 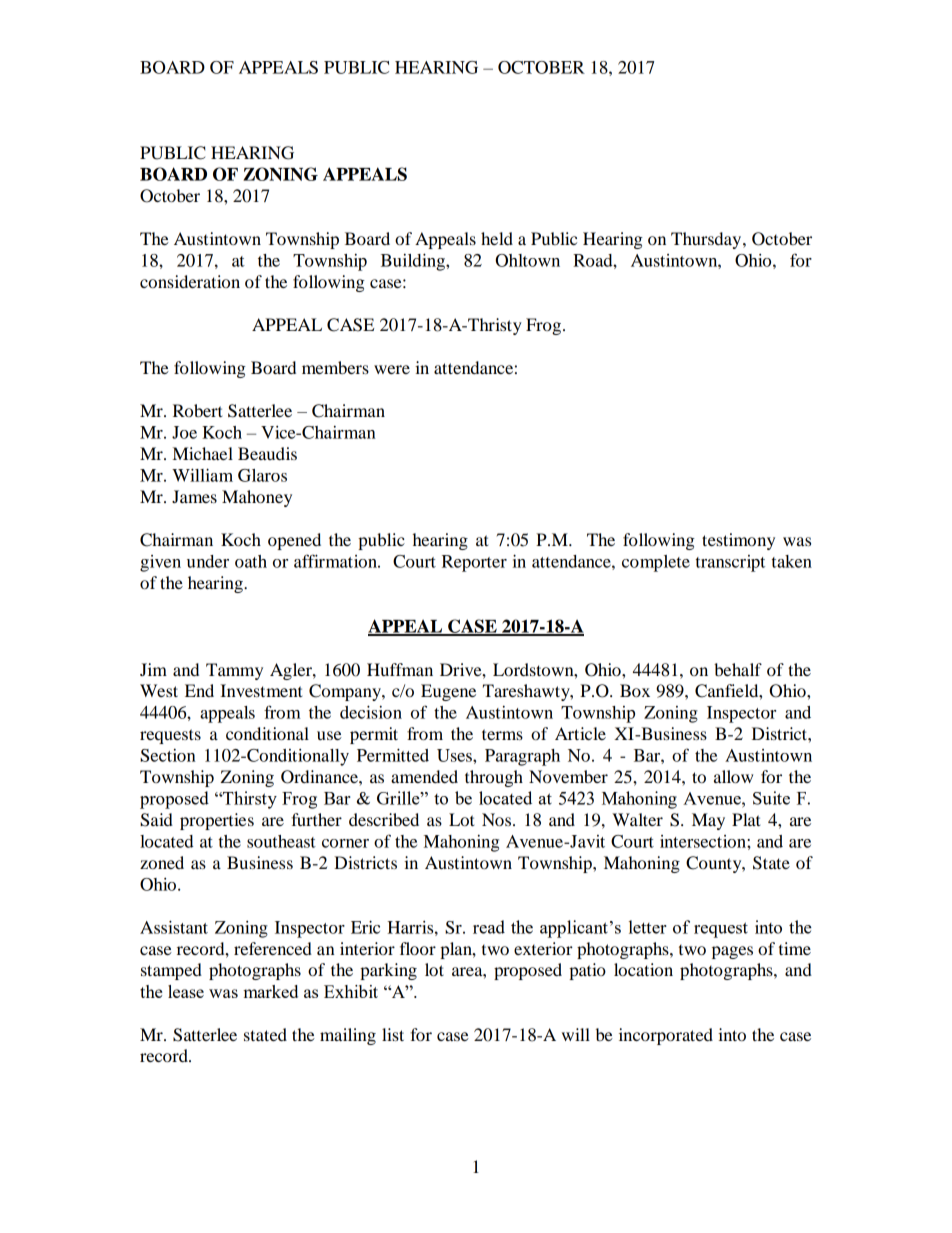 What do you see at coordinates (203, 453) in the document?
I see `Michael` at bounding box center [203, 453].
